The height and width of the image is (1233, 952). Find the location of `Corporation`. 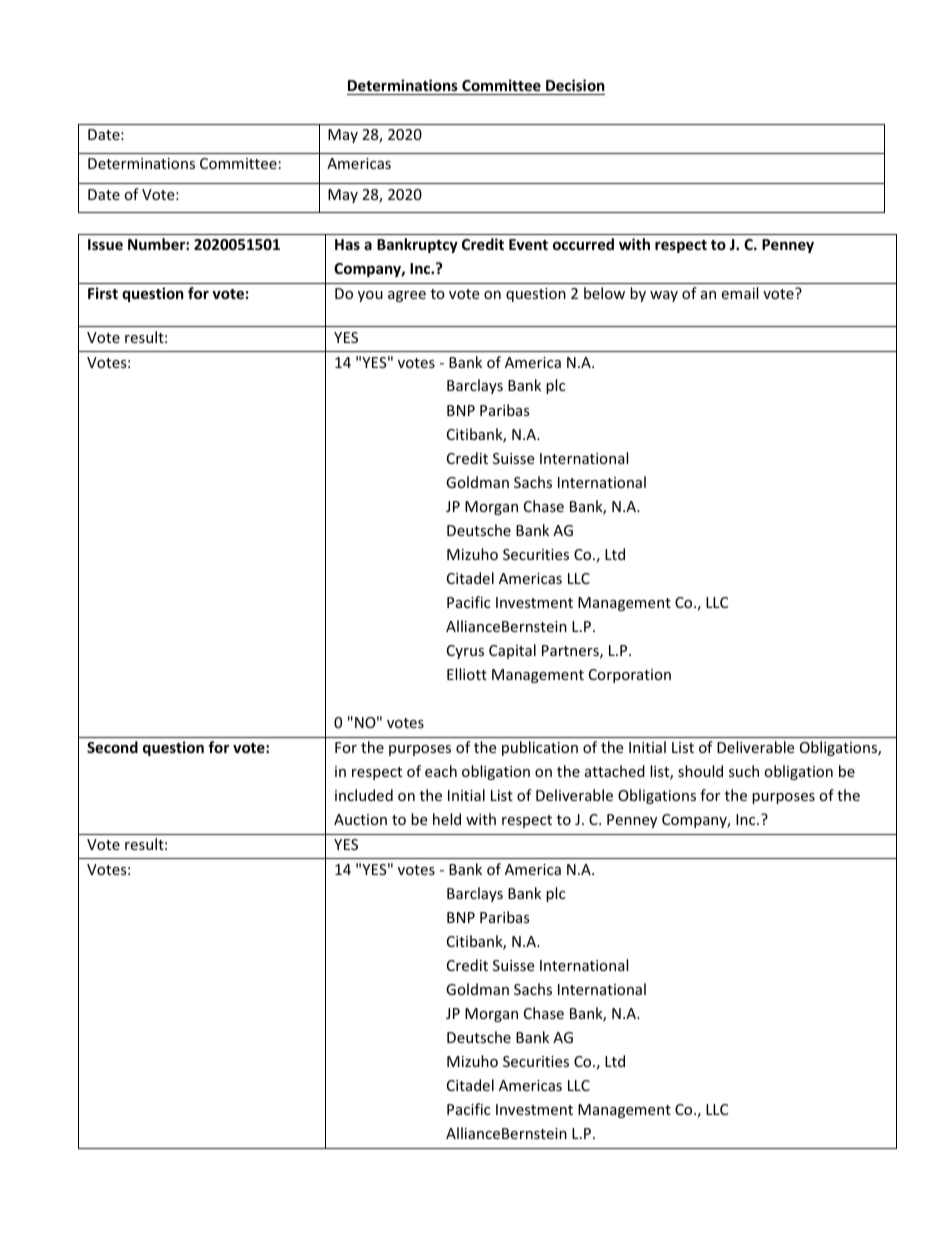

Corporation is located at coordinates (630, 676).
